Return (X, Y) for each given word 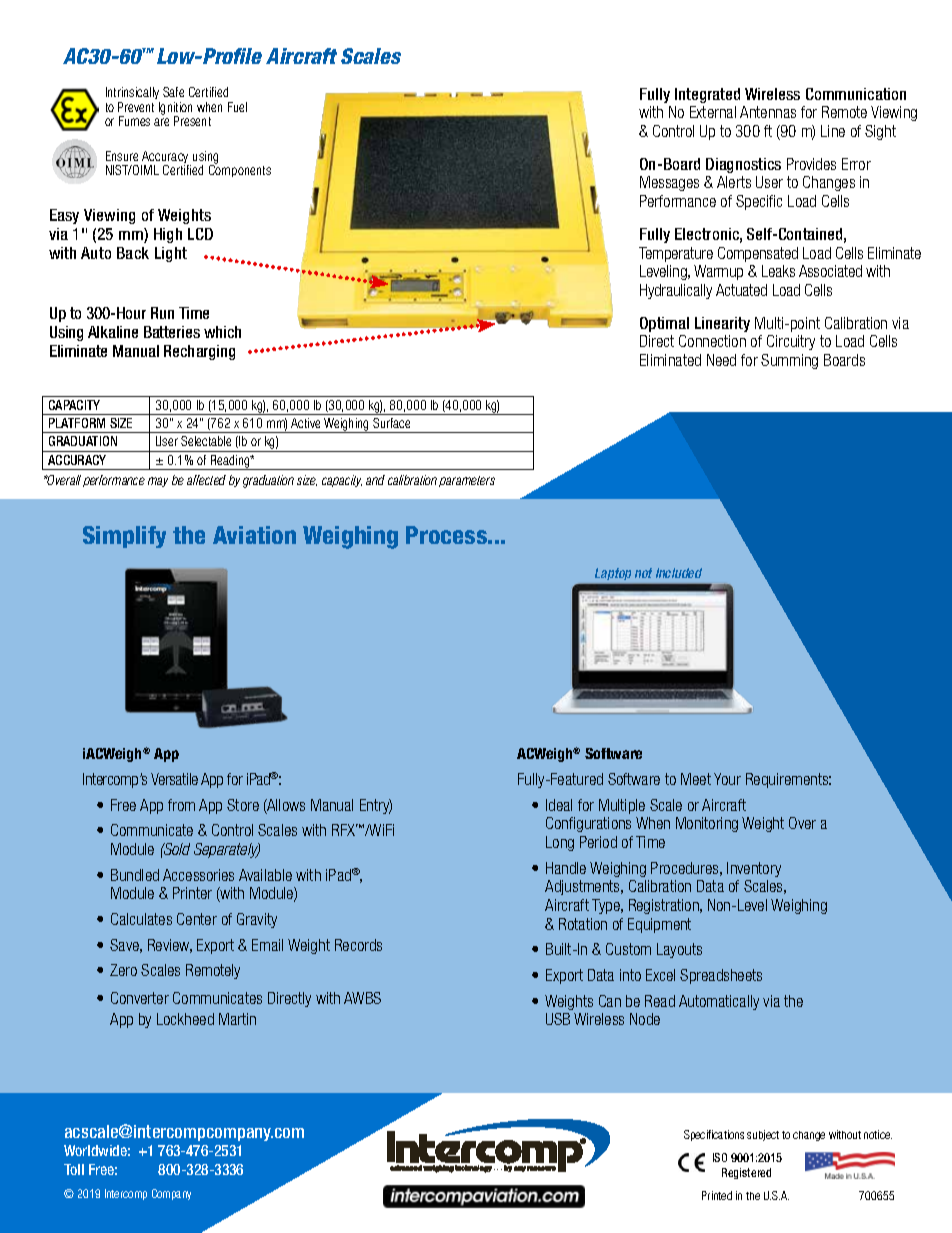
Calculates (141, 919)
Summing (789, 361)
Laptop (613, 574)
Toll (74, 1169)
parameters (467, 481)
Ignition (175, 109)
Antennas (768, 112)
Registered (746, 1173)
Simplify (124, 537)
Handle (566, 868)
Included (679, 573)
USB (558, 1019)
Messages (669, 183)
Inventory (754, 869)
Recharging (199, 352)
